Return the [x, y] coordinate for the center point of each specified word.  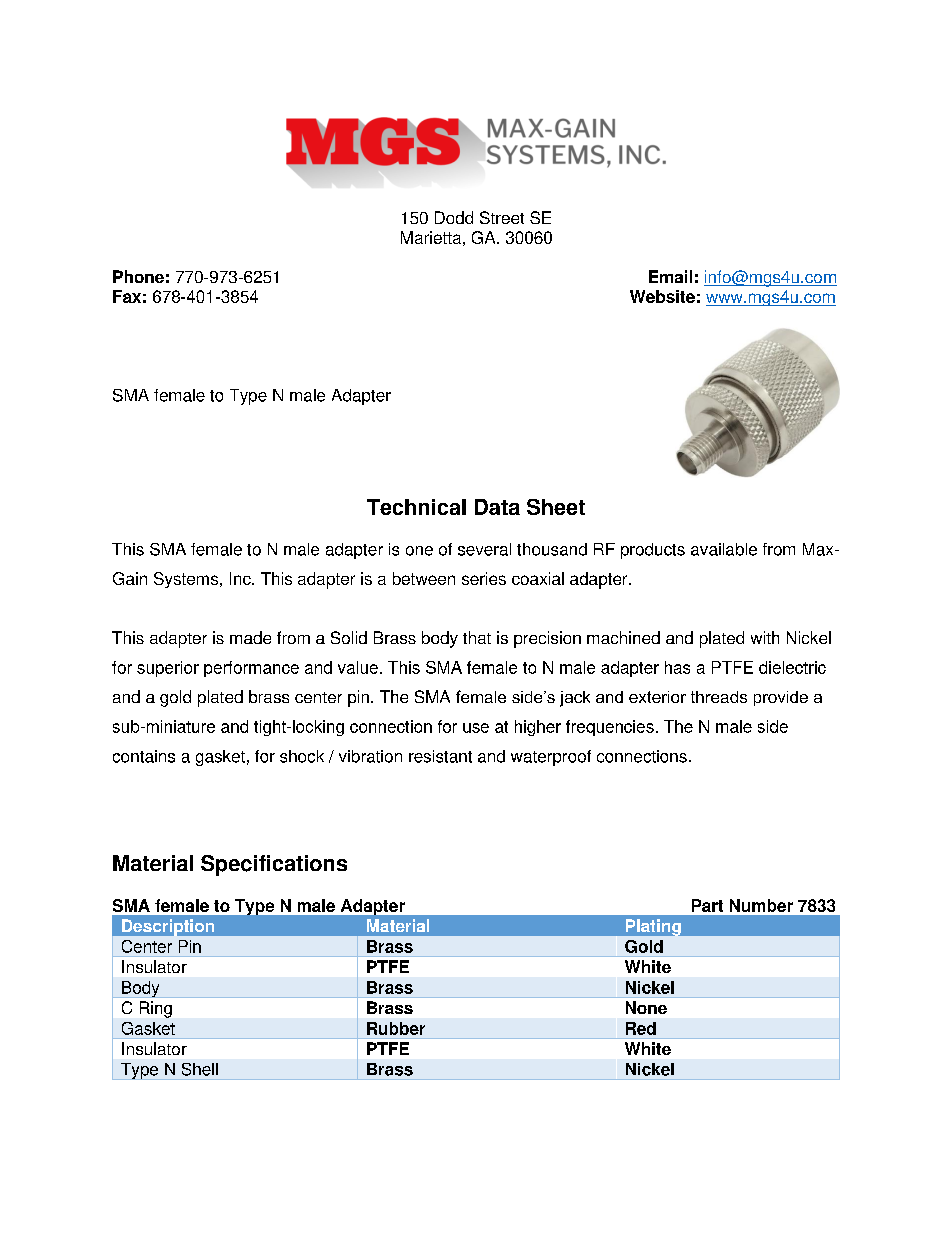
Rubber [396, 1028]
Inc [241, 578]
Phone [138, 276]
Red [641, 1028]
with [765, 637]
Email [670, 276]
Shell [200, 1069]
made [250, 637]
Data [497, 507]
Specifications [274, 865]
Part [707, 905]
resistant [440, 756]
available [724, 549]
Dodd [454, 217]
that [477, 637]
